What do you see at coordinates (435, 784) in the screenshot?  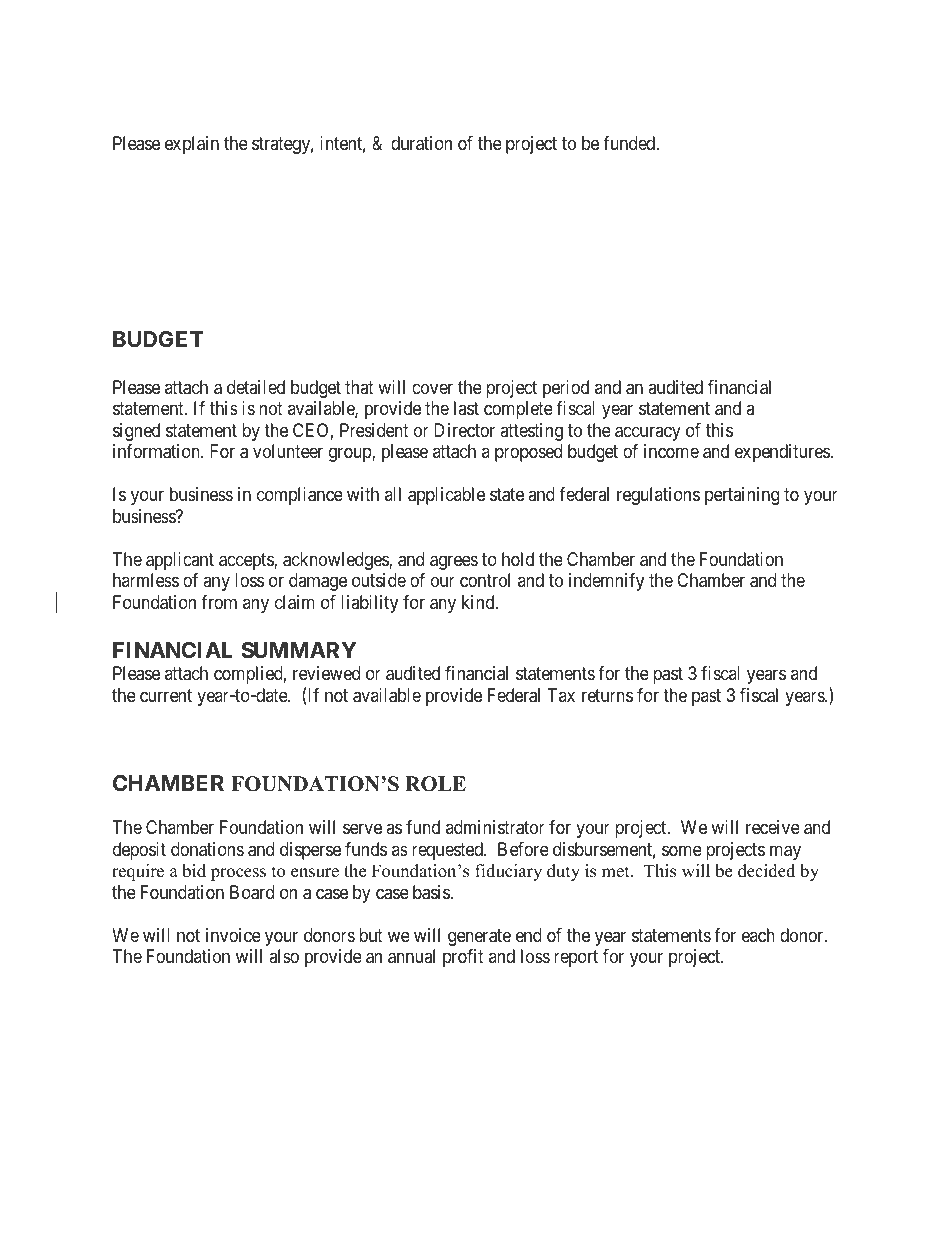 I see `ROLE` at bounding box center [435, 784].
